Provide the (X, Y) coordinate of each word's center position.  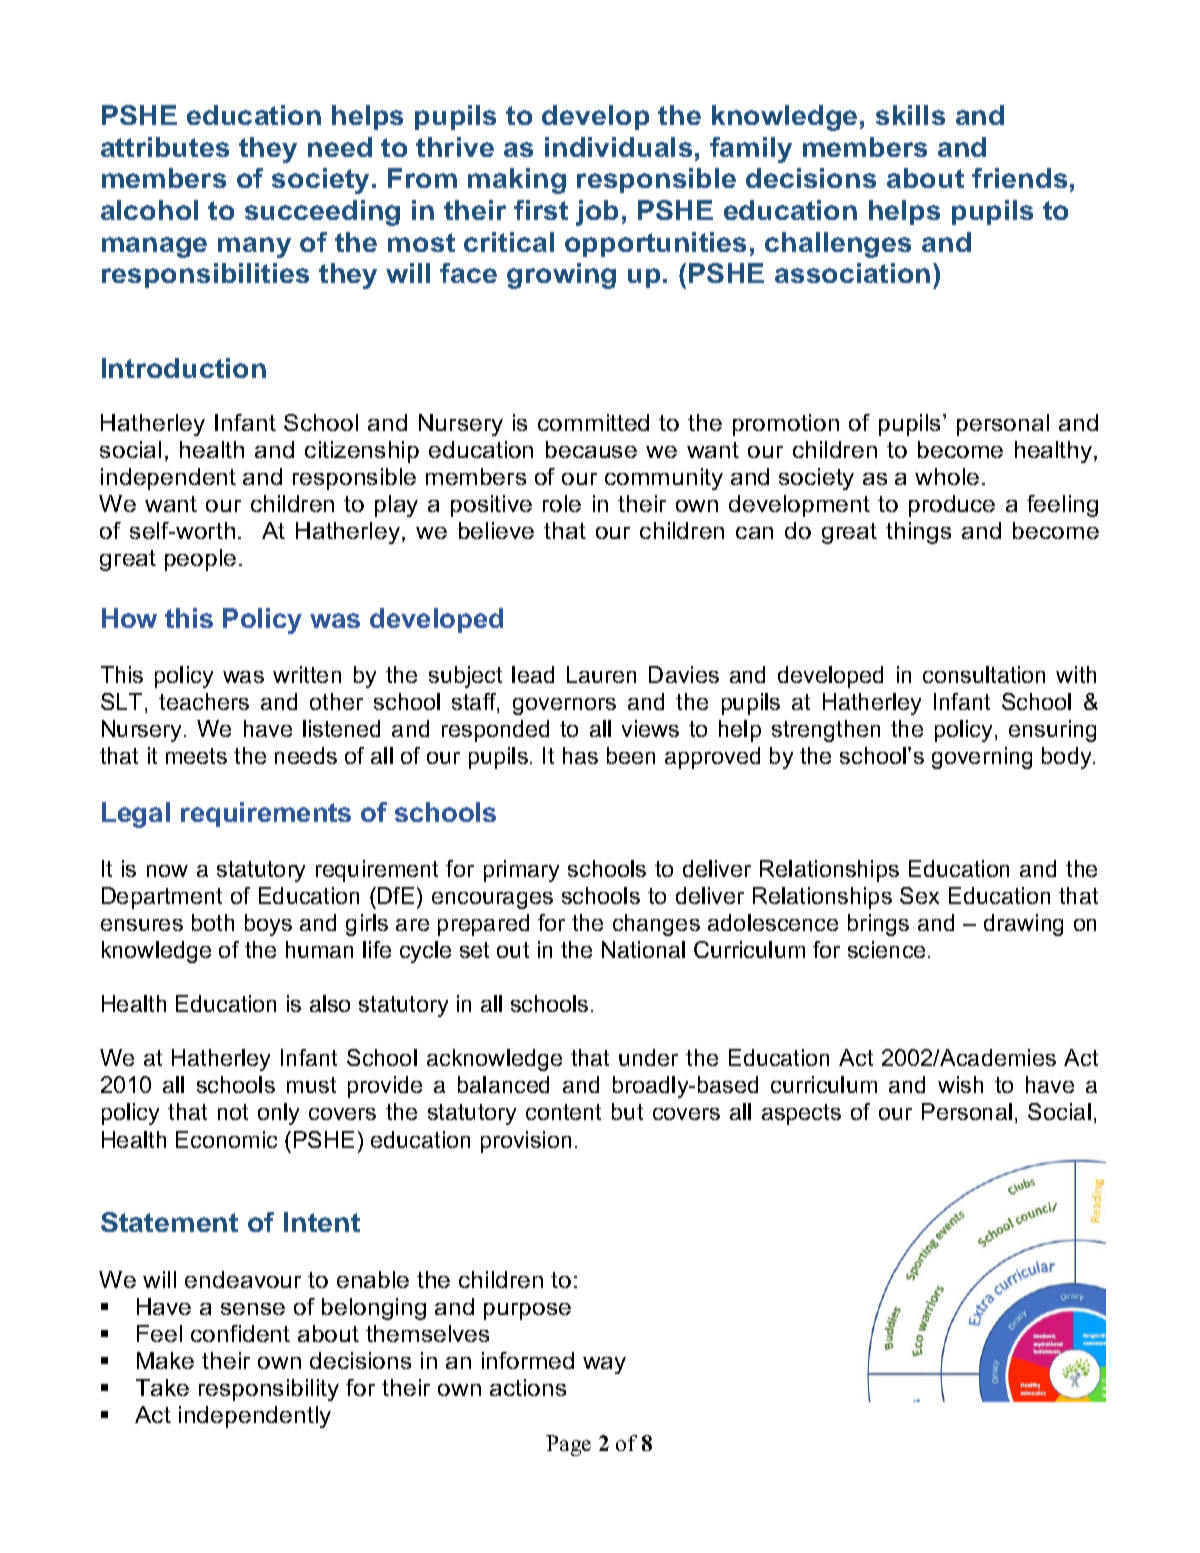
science (886, 949)
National (643, 949)
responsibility (269, 1390)
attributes (165, 147)
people (200, 560)
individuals (618, 147)
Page (568, 1445)
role (562, 503)
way (604, 1365)
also (330, 1003)
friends (1019, 178)
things (918, 533)
